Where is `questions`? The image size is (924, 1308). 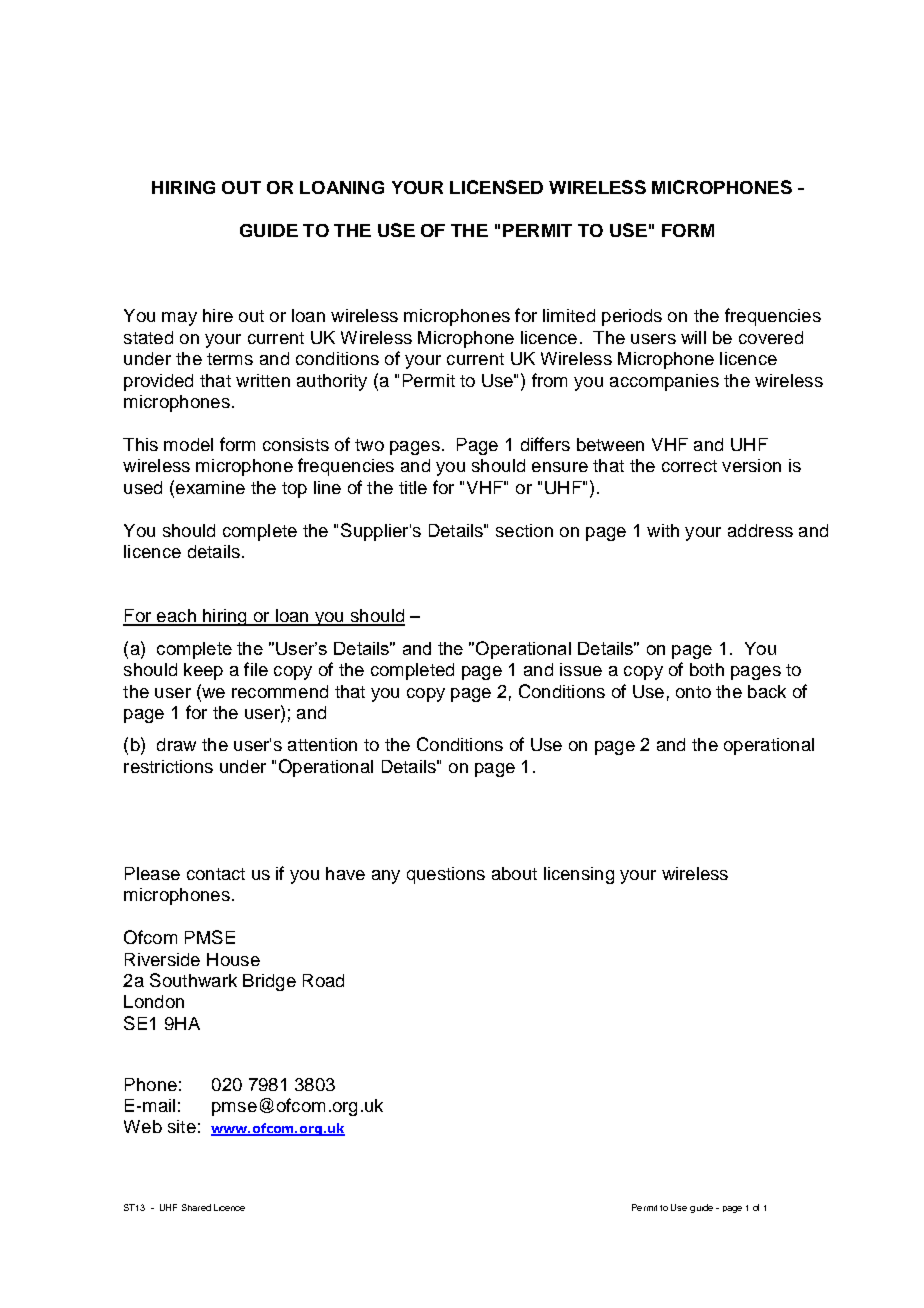 questions is located at coordinates (446, 875).
